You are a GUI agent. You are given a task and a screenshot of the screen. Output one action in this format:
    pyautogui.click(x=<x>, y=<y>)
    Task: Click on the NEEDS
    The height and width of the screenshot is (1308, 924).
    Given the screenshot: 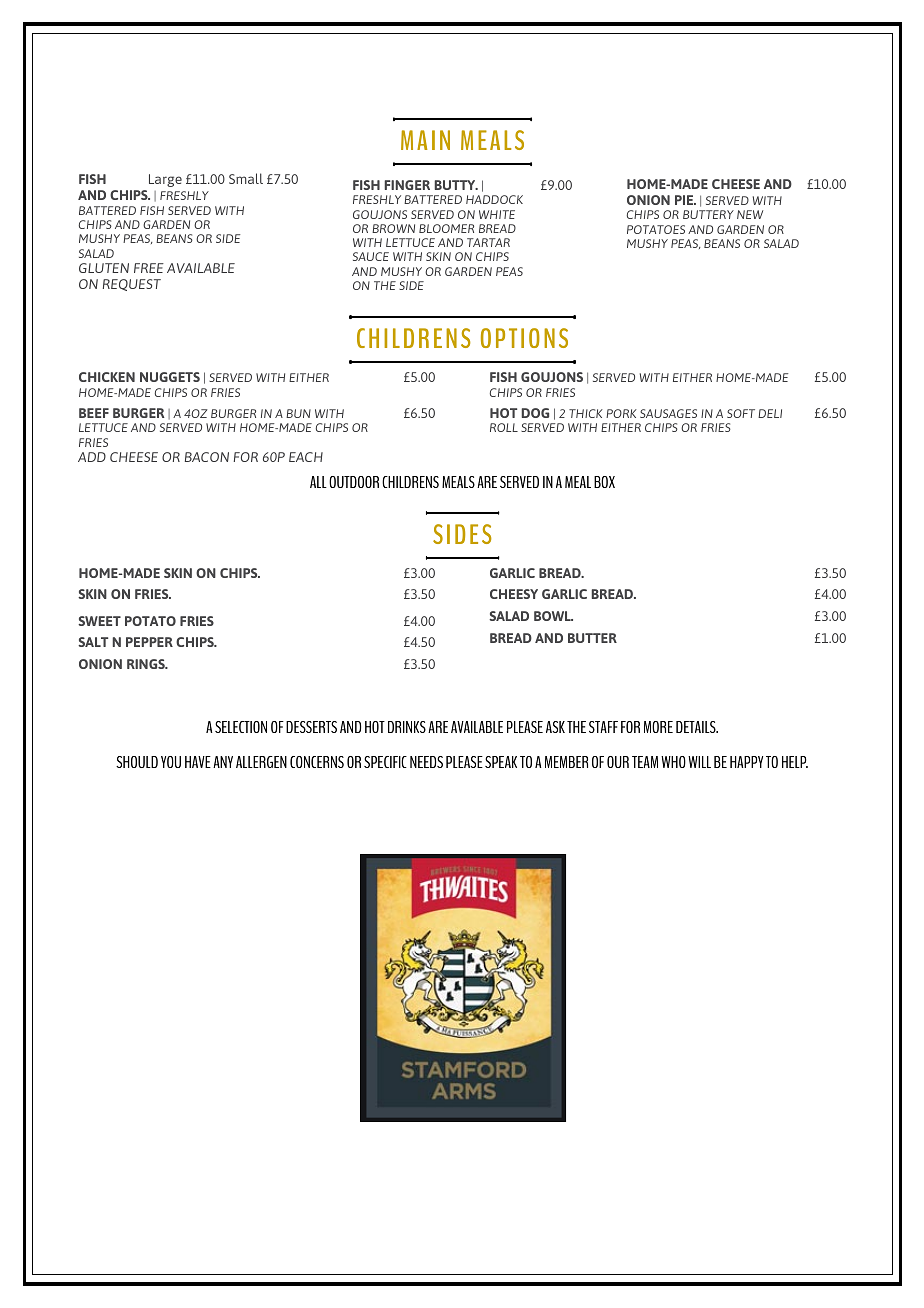 What is the action you would take?
    pyautogui.click(x=426, y=762)
